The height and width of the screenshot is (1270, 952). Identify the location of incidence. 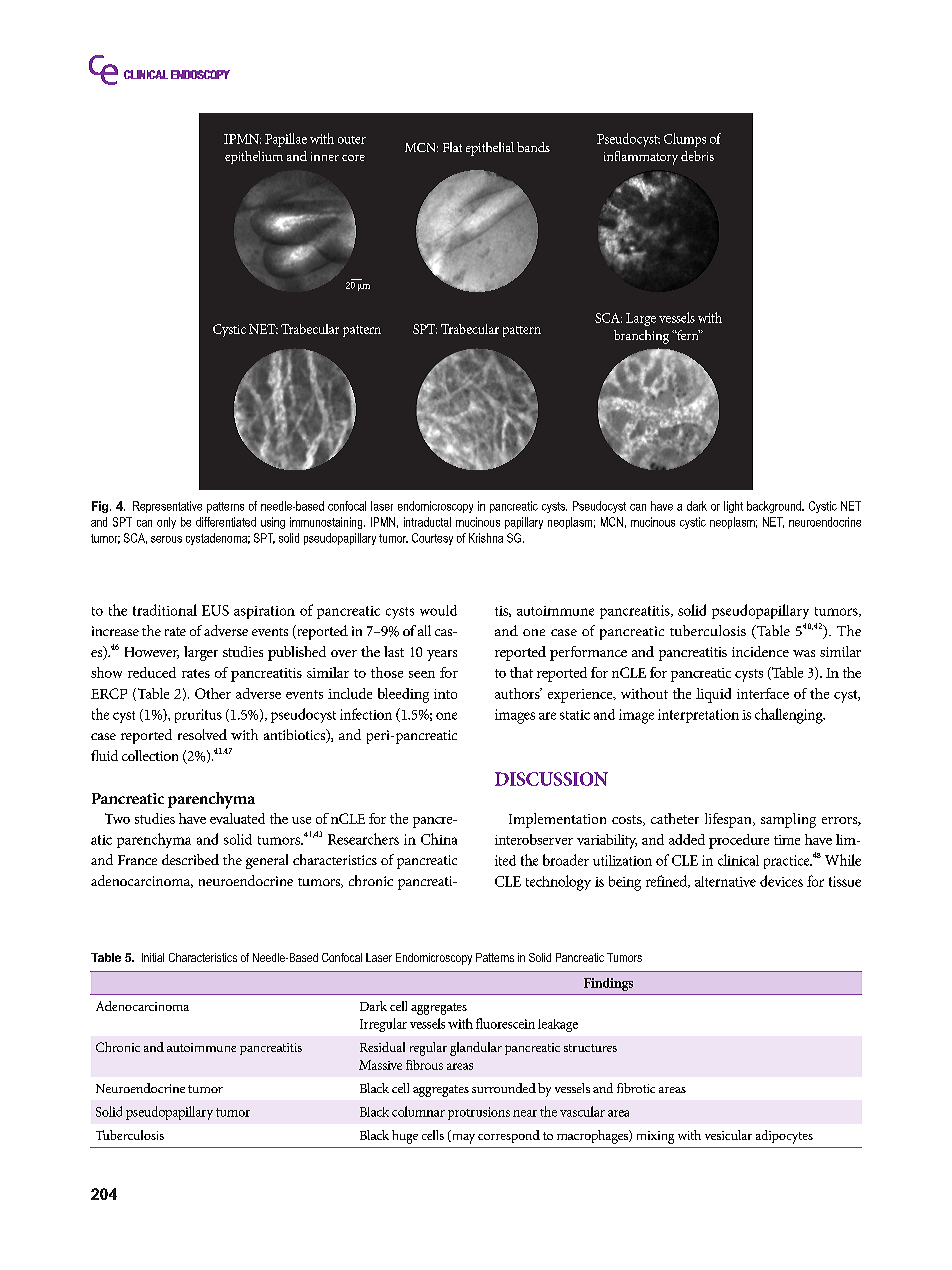
(760, 651).
